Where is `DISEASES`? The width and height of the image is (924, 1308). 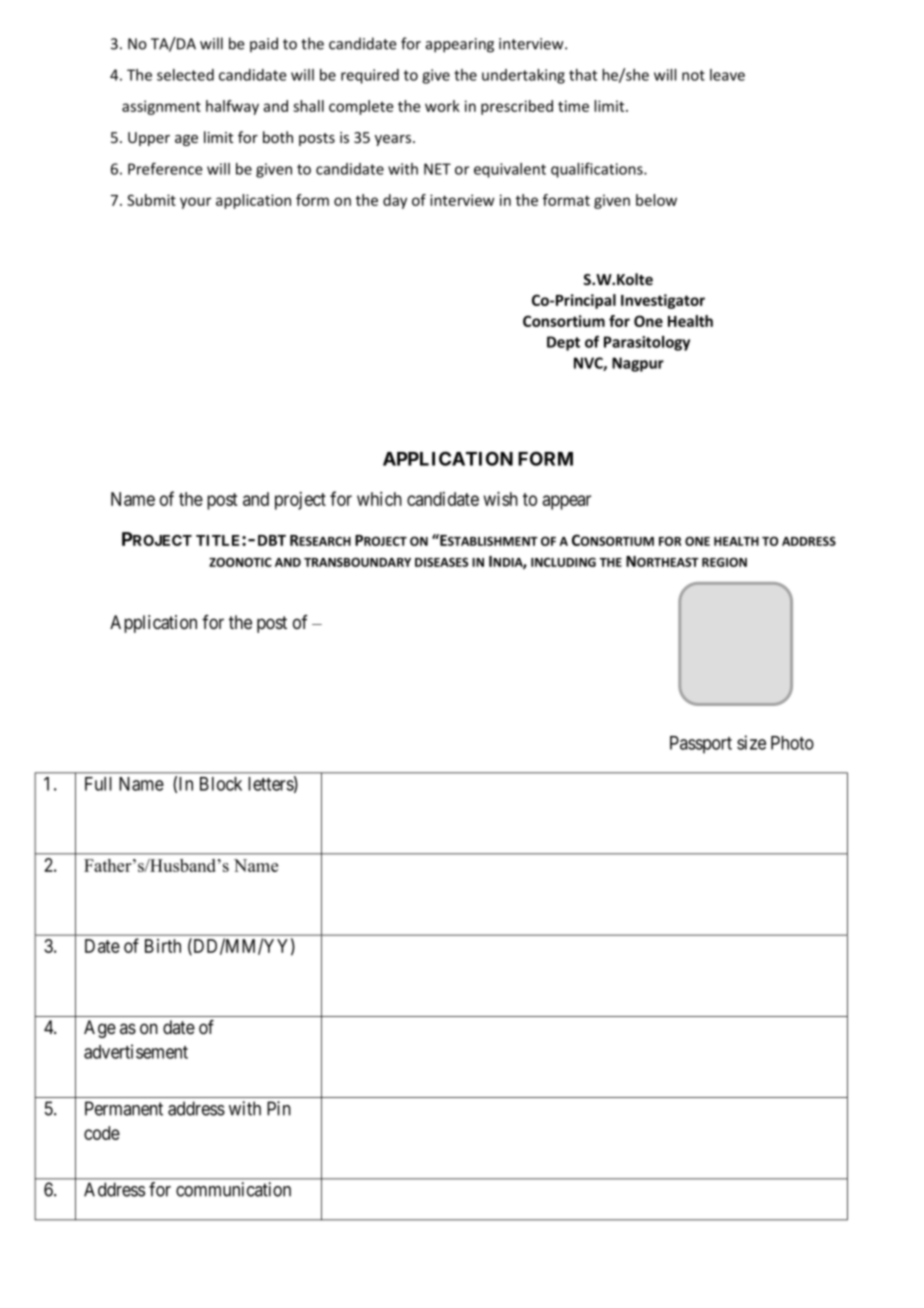 DISEASES is located at coordinates (441, 562).
